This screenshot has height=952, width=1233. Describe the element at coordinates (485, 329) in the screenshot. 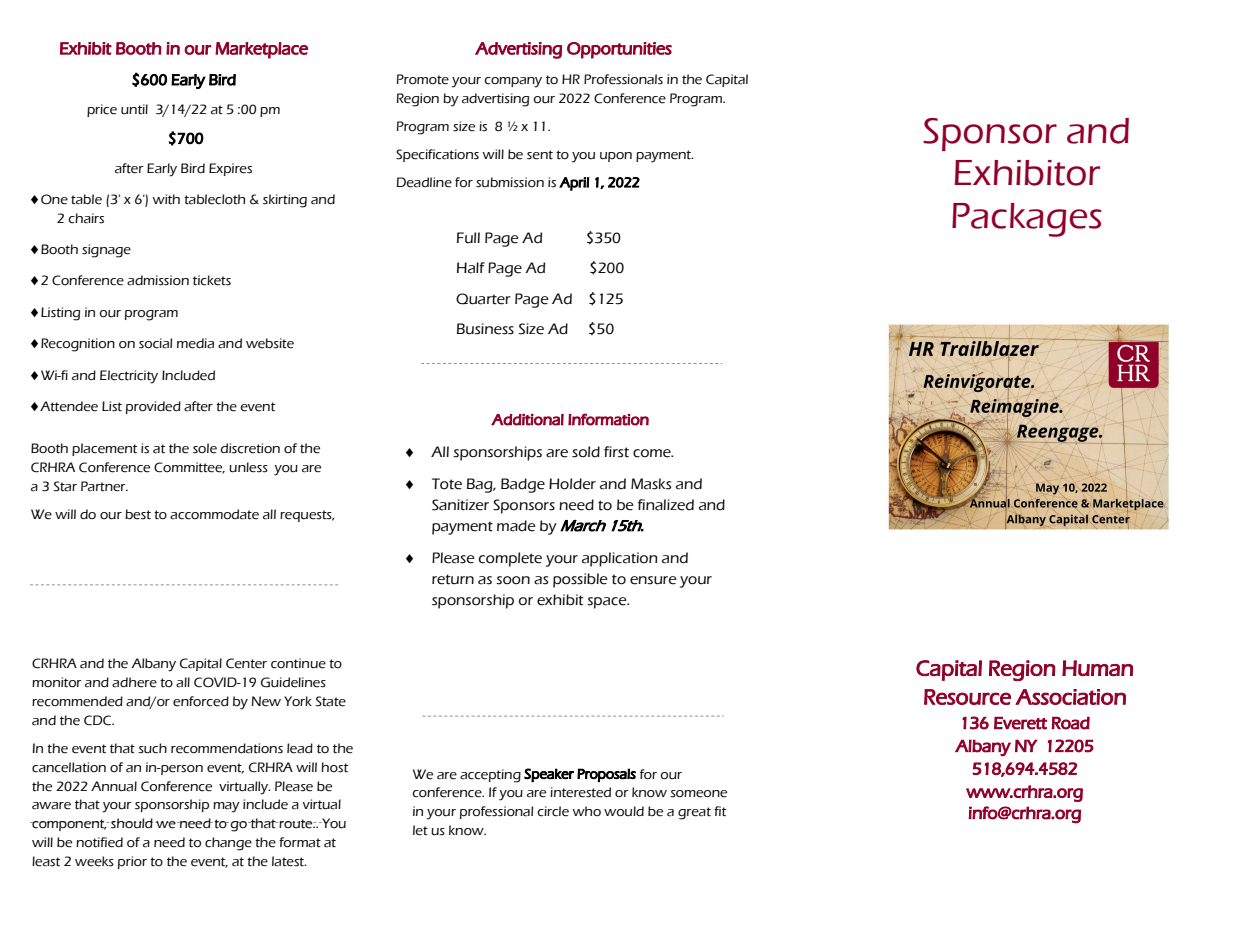

I see `Business` at that location.
